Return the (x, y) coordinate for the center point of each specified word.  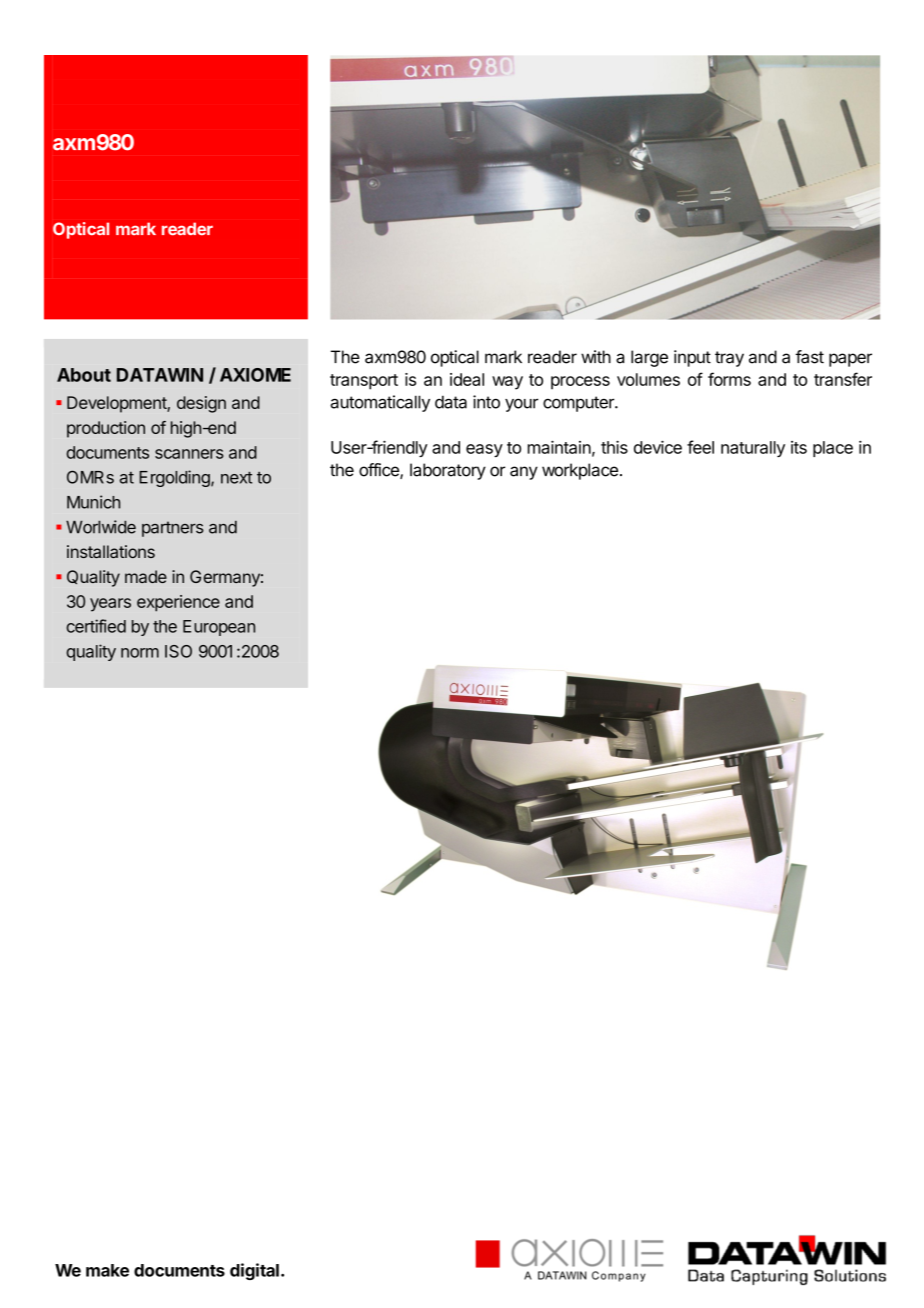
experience (178, 603)
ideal (467, 379)
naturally (753, 449)
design (201, 404)
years (110, 605)
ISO (178, 651)
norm (140, 653)
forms (729, 379)
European (219, 628)
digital (254, 1271)
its (799, 447)
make (107, 1270)
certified (96, 626)
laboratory (448, 471)
